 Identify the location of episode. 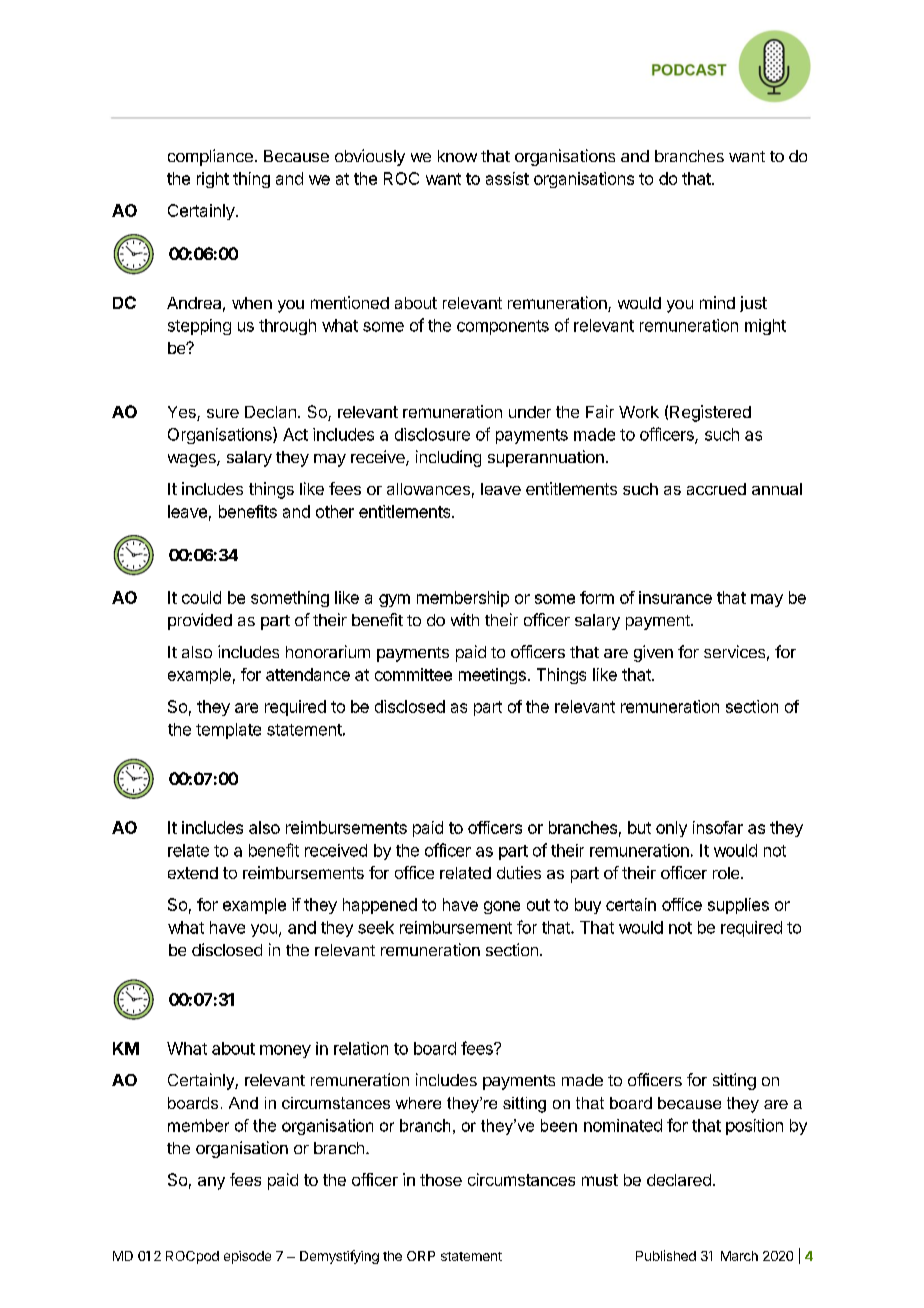
(247, 1257).
